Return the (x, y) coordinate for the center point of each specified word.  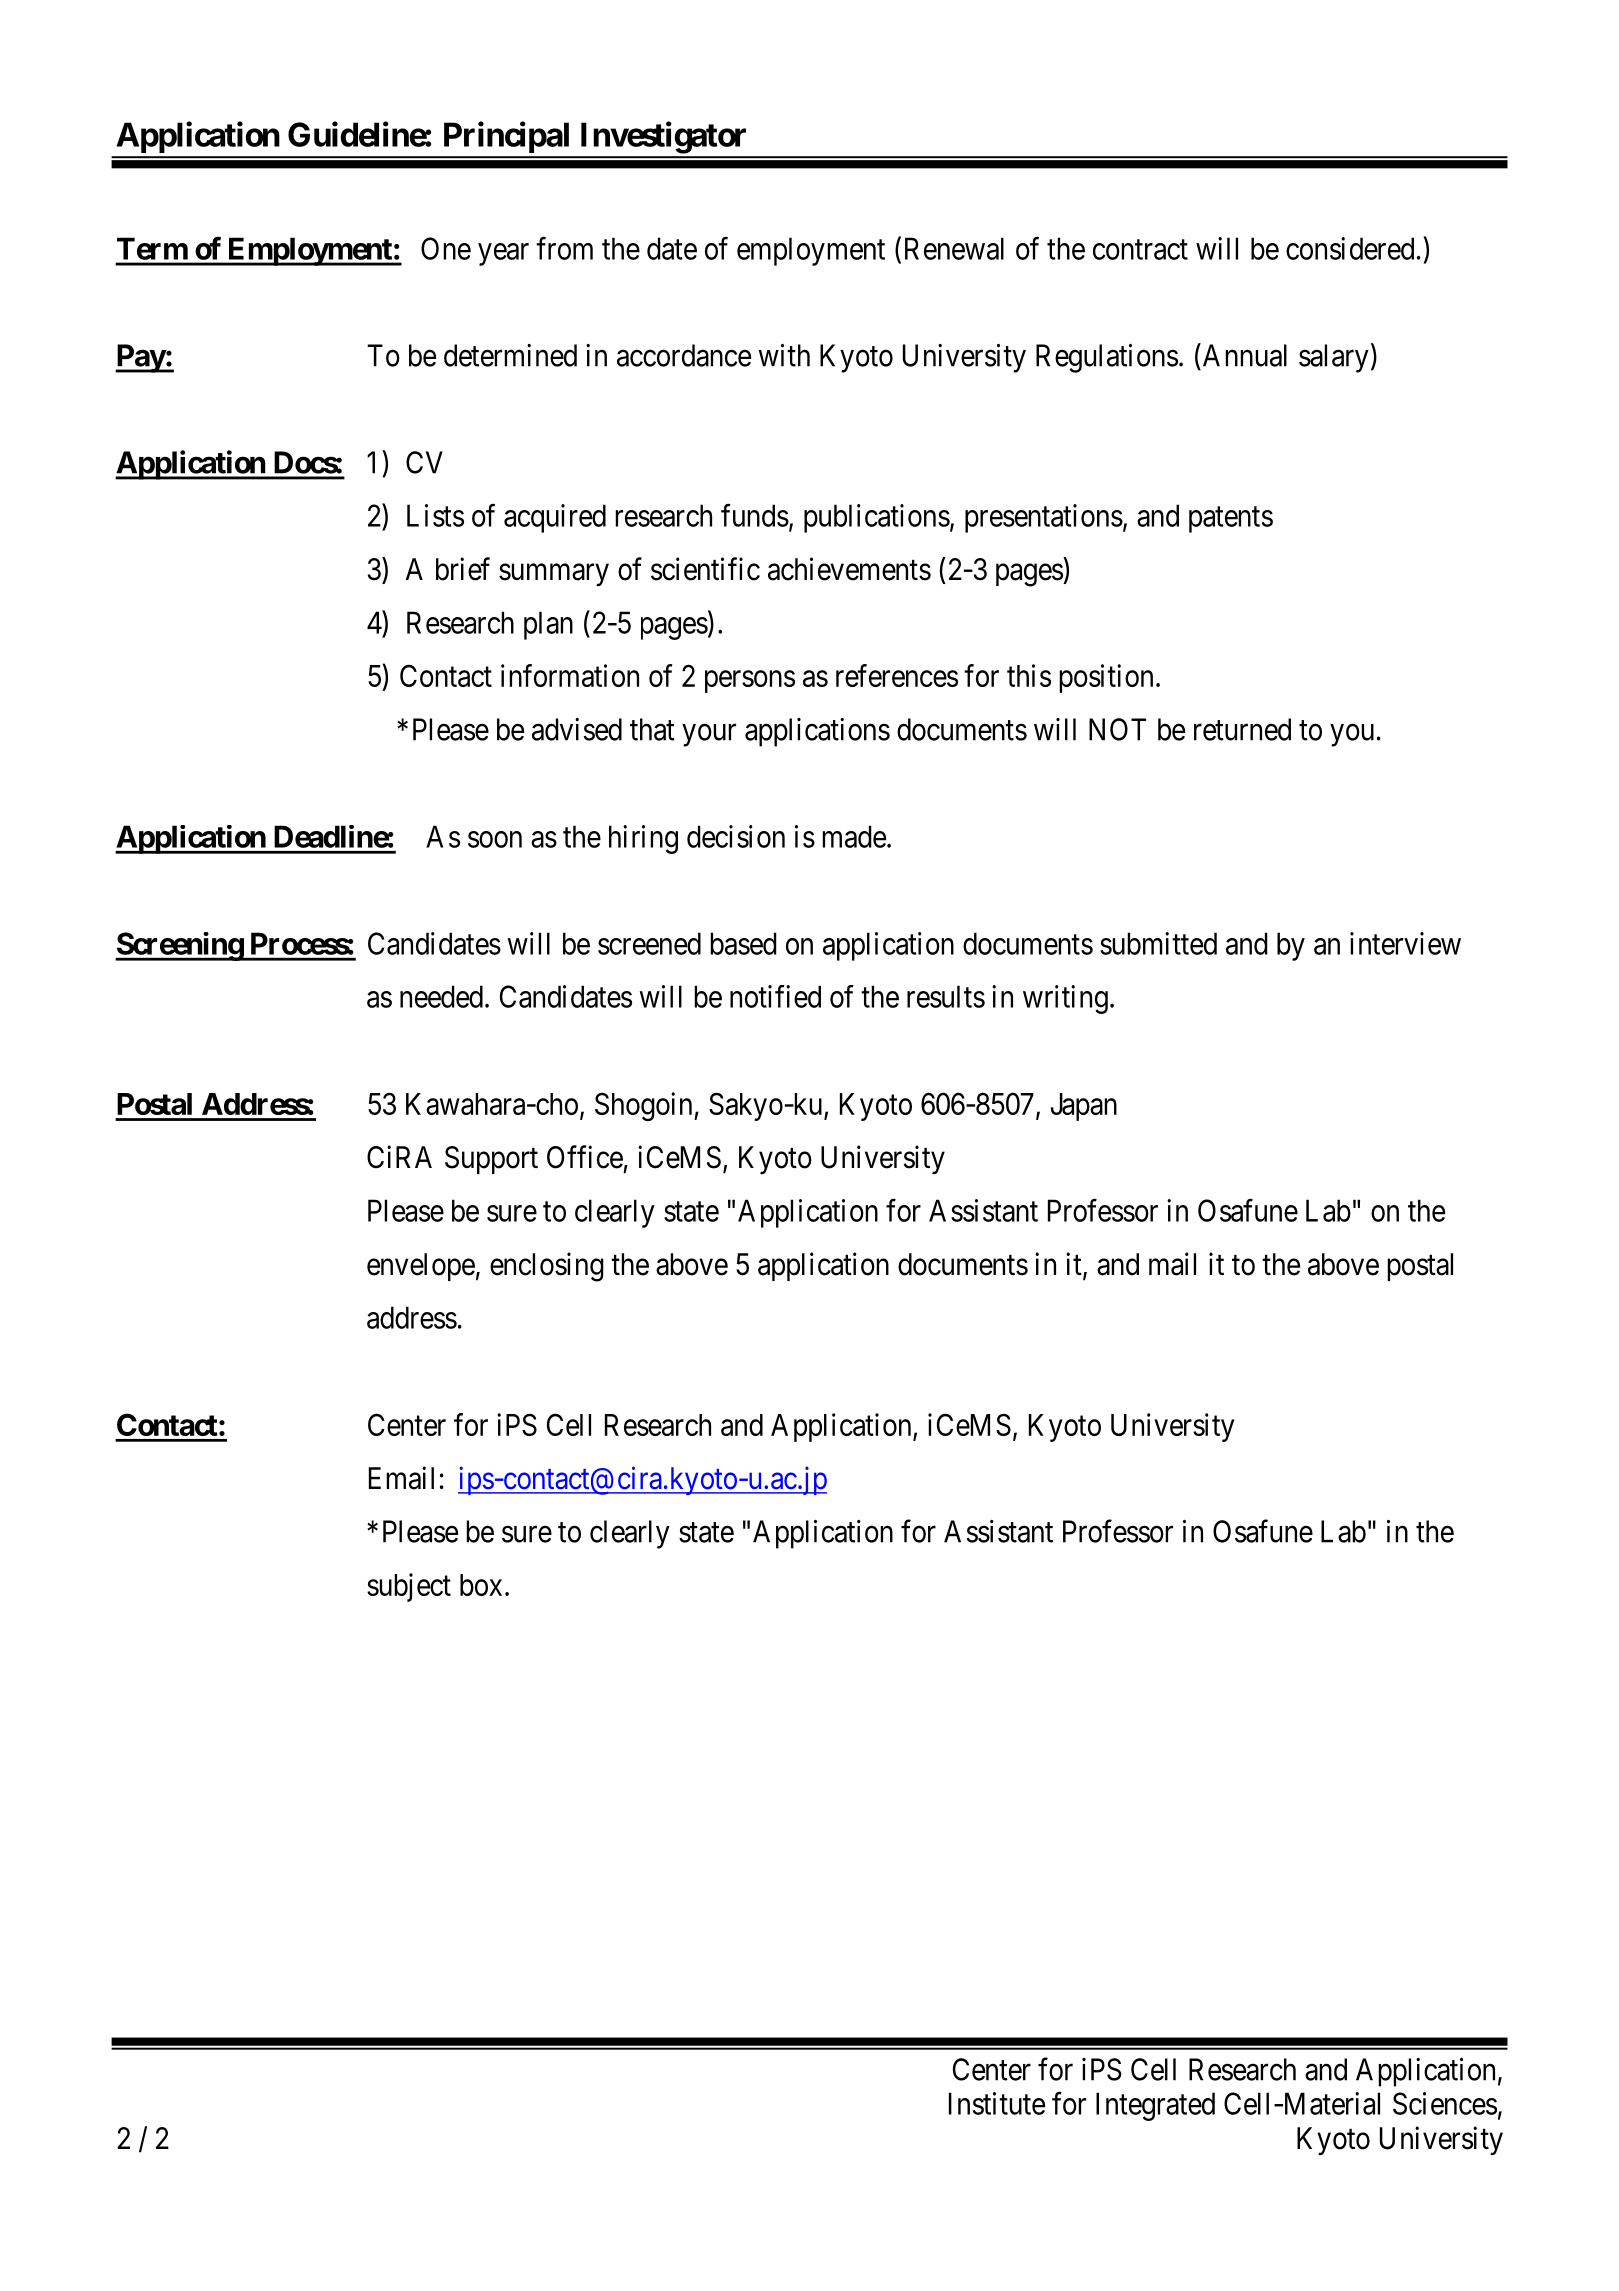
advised (577, 729)
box (481, 1585)
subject (409, 1587)
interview (1405, 943)
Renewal (954, 248)
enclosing (547, 1267)
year (503, 254)
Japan (1084, 1107)
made (854, 836)
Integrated (1155, 2106)
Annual (1243, 355)
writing (1065, 999)
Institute (997, 2103)
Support (491, 1160)
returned (1242, 729)
